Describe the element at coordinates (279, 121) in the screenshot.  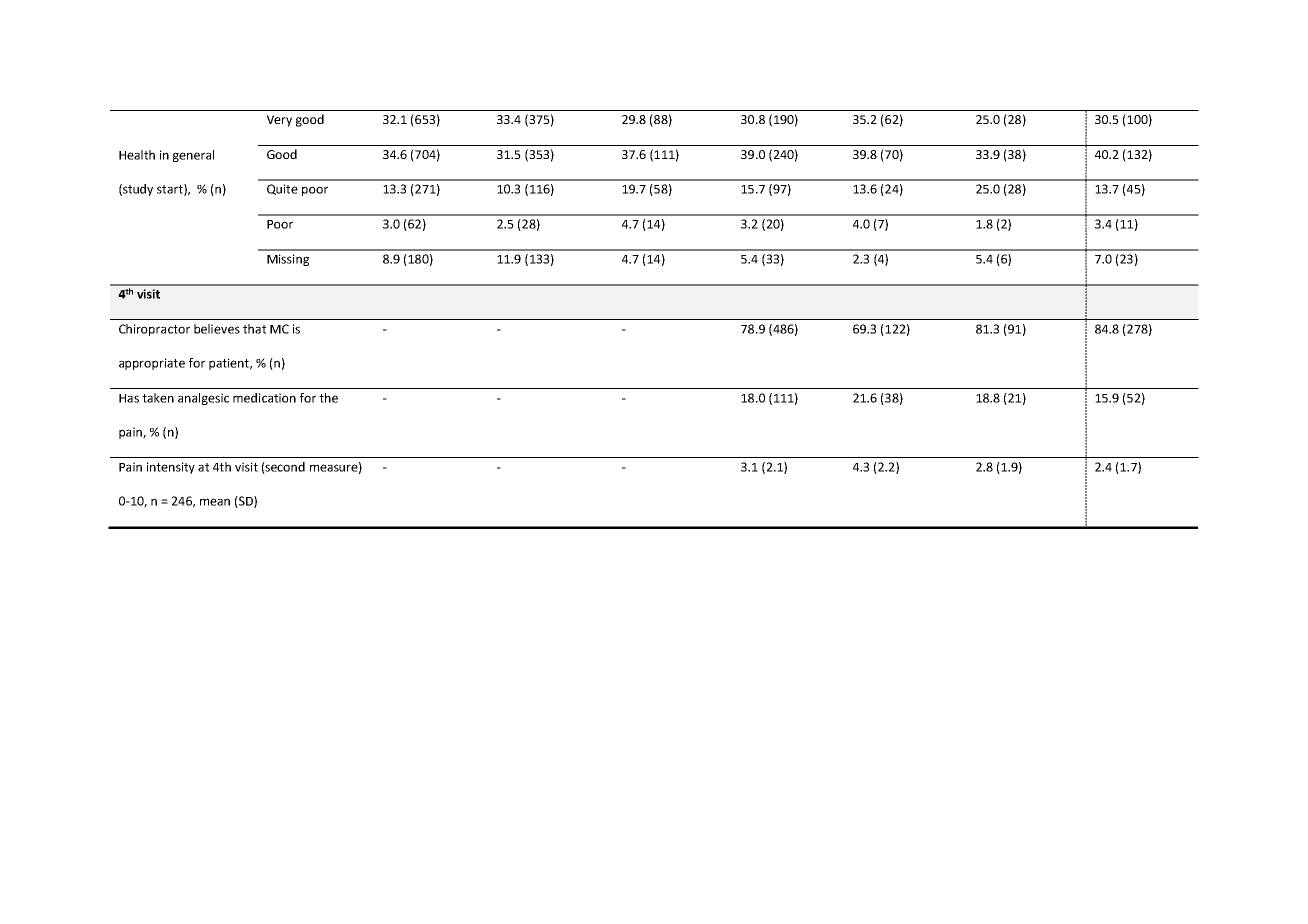
I see `Very` at that location.
